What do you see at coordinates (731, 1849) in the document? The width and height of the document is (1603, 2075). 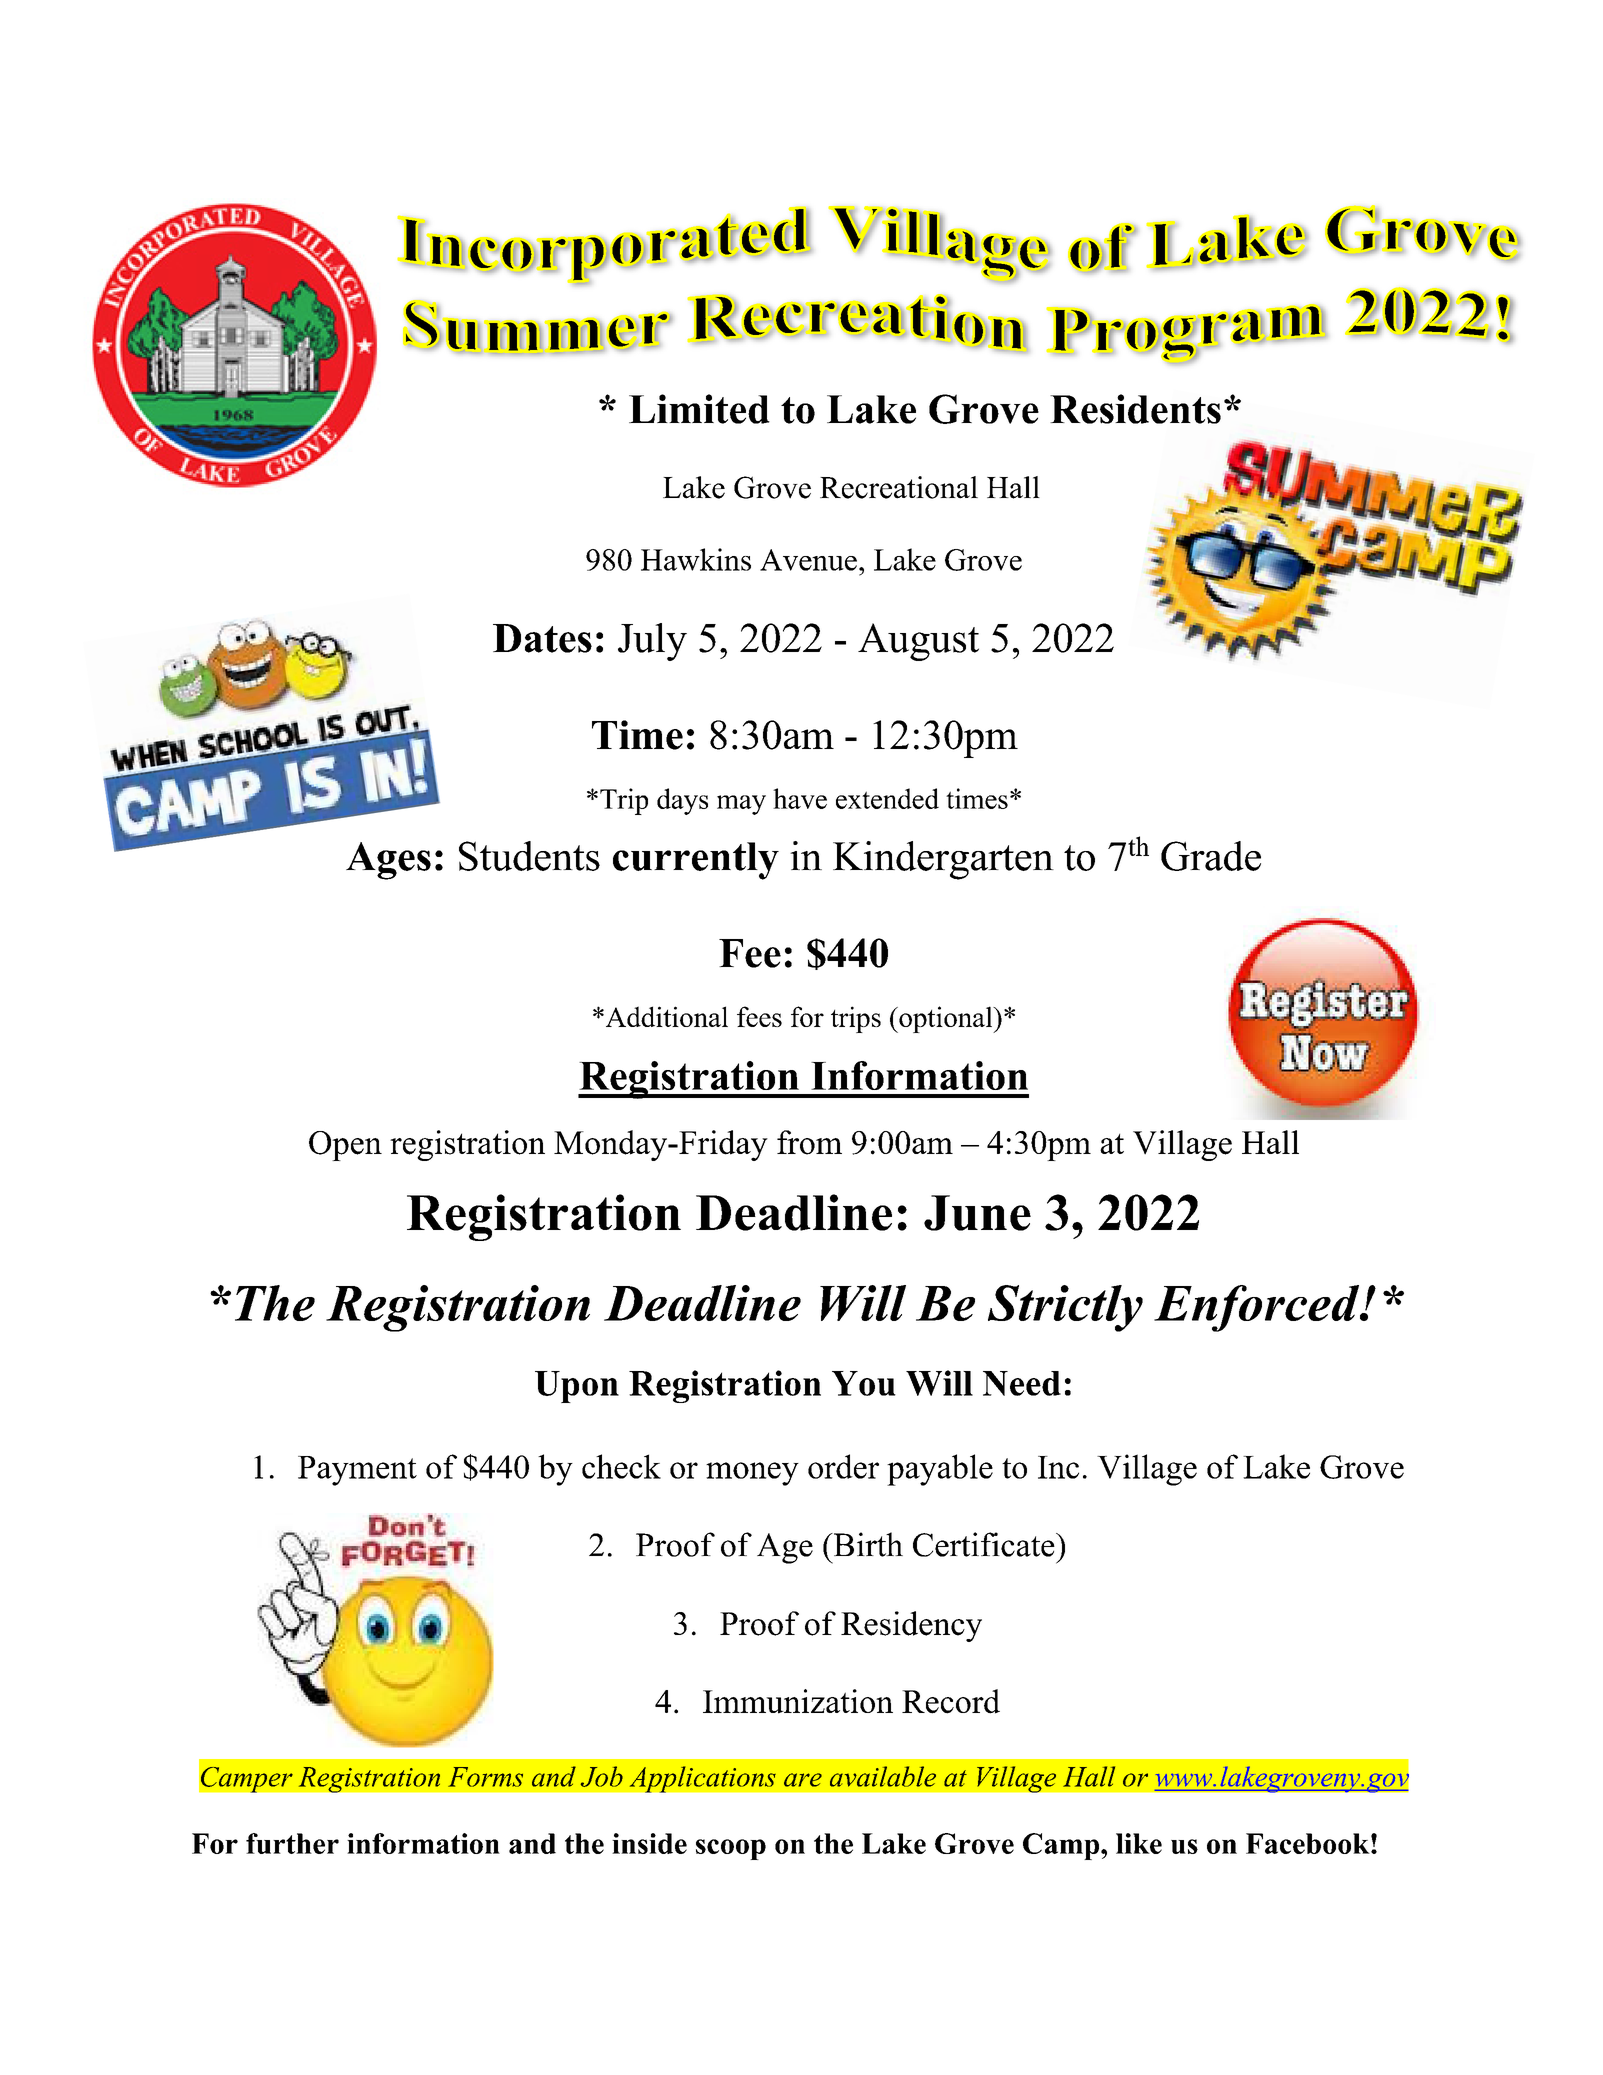 I see `scoop` at bounding box center [731, 1849].
